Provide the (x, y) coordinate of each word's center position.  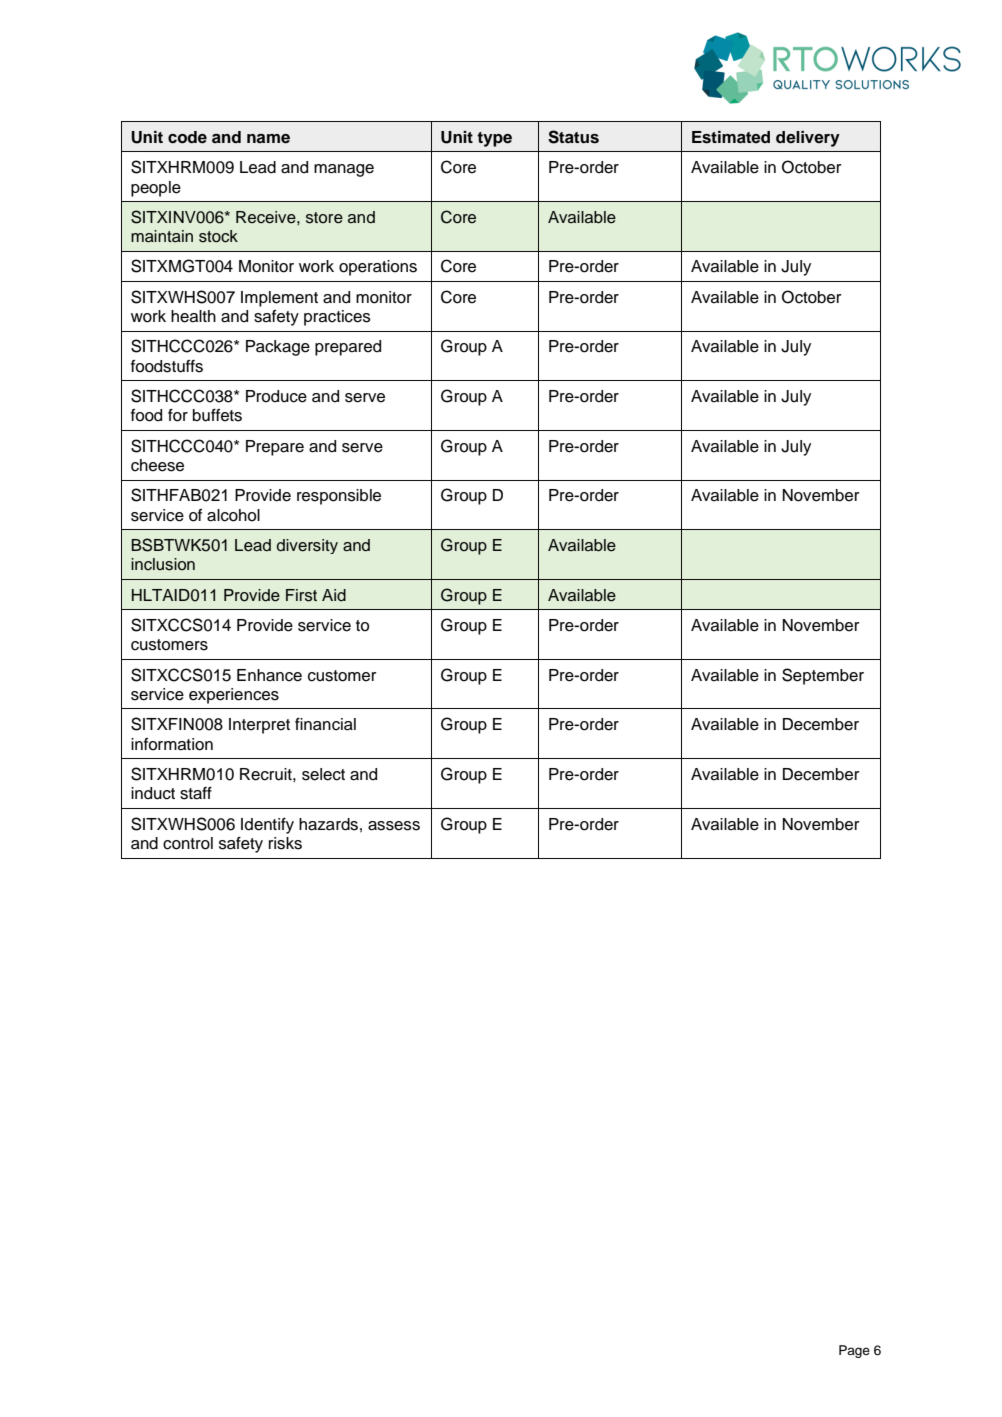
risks (285, 843)
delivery (808, 139)
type (494, 139)
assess (394, 826)
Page (854, 1351)
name (268, 139)
